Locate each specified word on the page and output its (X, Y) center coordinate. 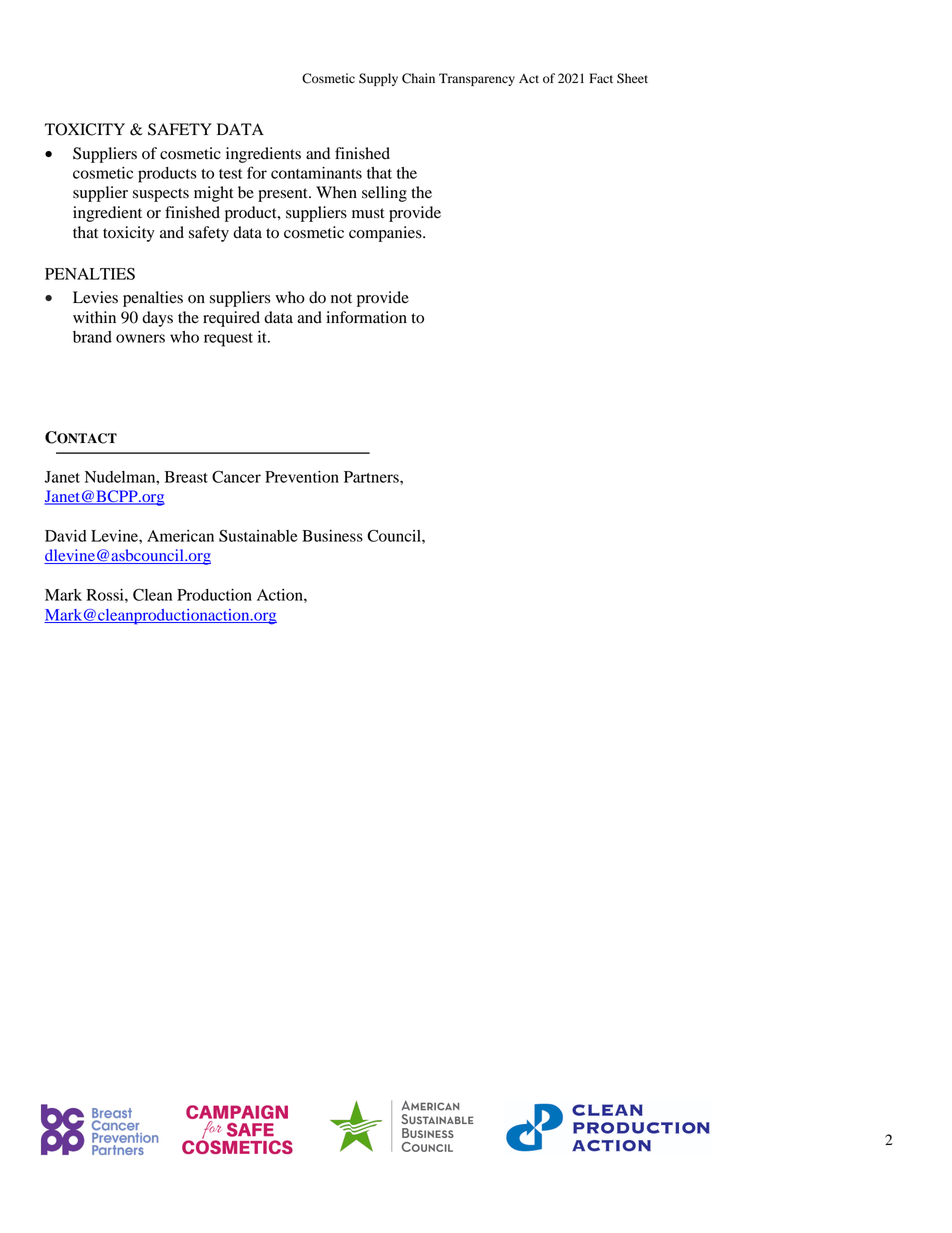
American (180, 536)
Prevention (302, 477)
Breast (186, 477)
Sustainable (258, 536)
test (230, 174)
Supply (378, 79)
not (341, 298)
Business (332, 536)
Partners (372, 477)
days (157, 319)
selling (384, 194)
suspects (161, 195)
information (366, 317)
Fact (601, 78)
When (336, 192)
